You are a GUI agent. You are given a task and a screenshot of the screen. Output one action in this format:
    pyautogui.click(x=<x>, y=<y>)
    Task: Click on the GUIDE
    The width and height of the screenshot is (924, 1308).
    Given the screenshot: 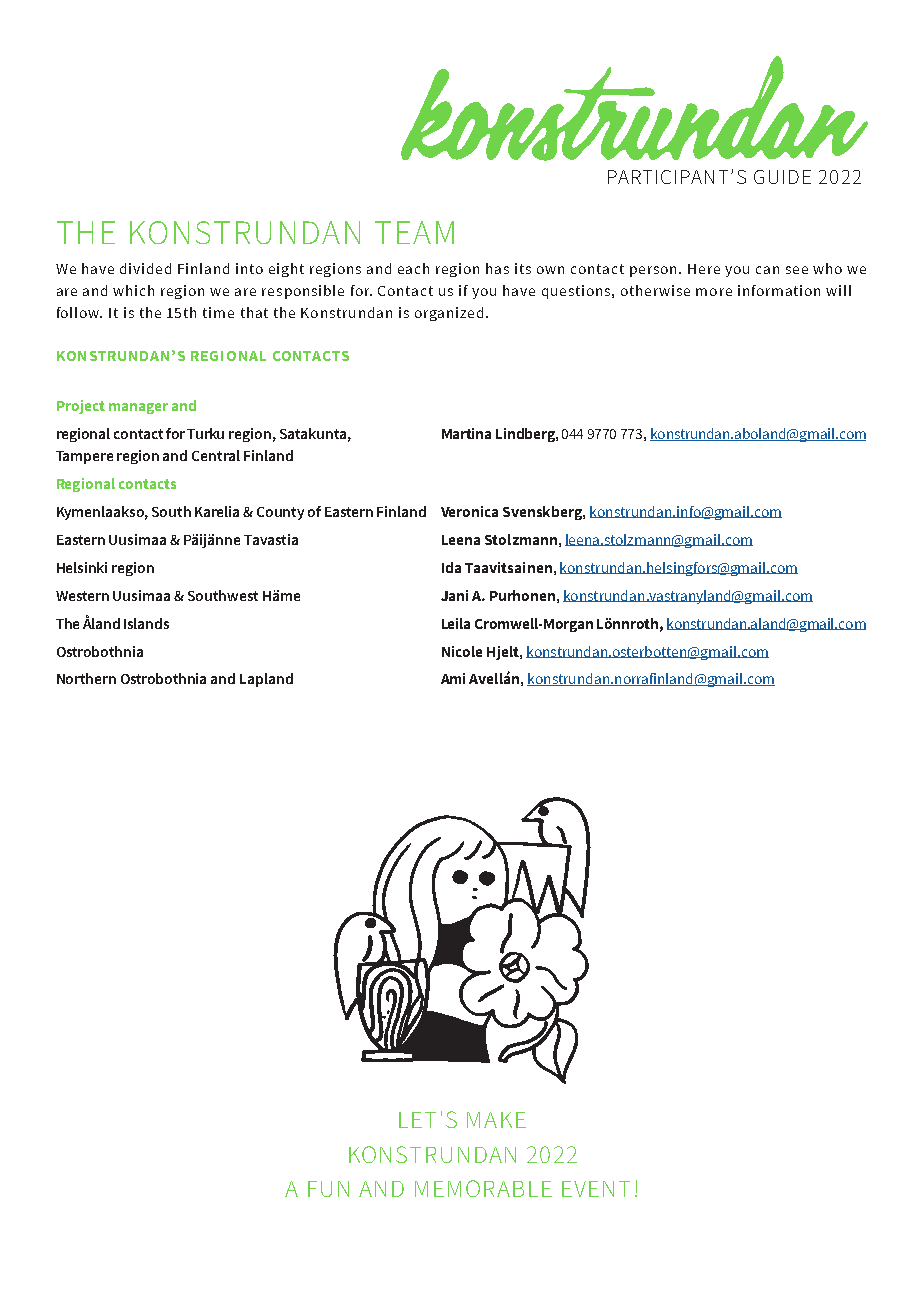 What is the action you would take?
    pyautogui.click(x=782, y=177)
